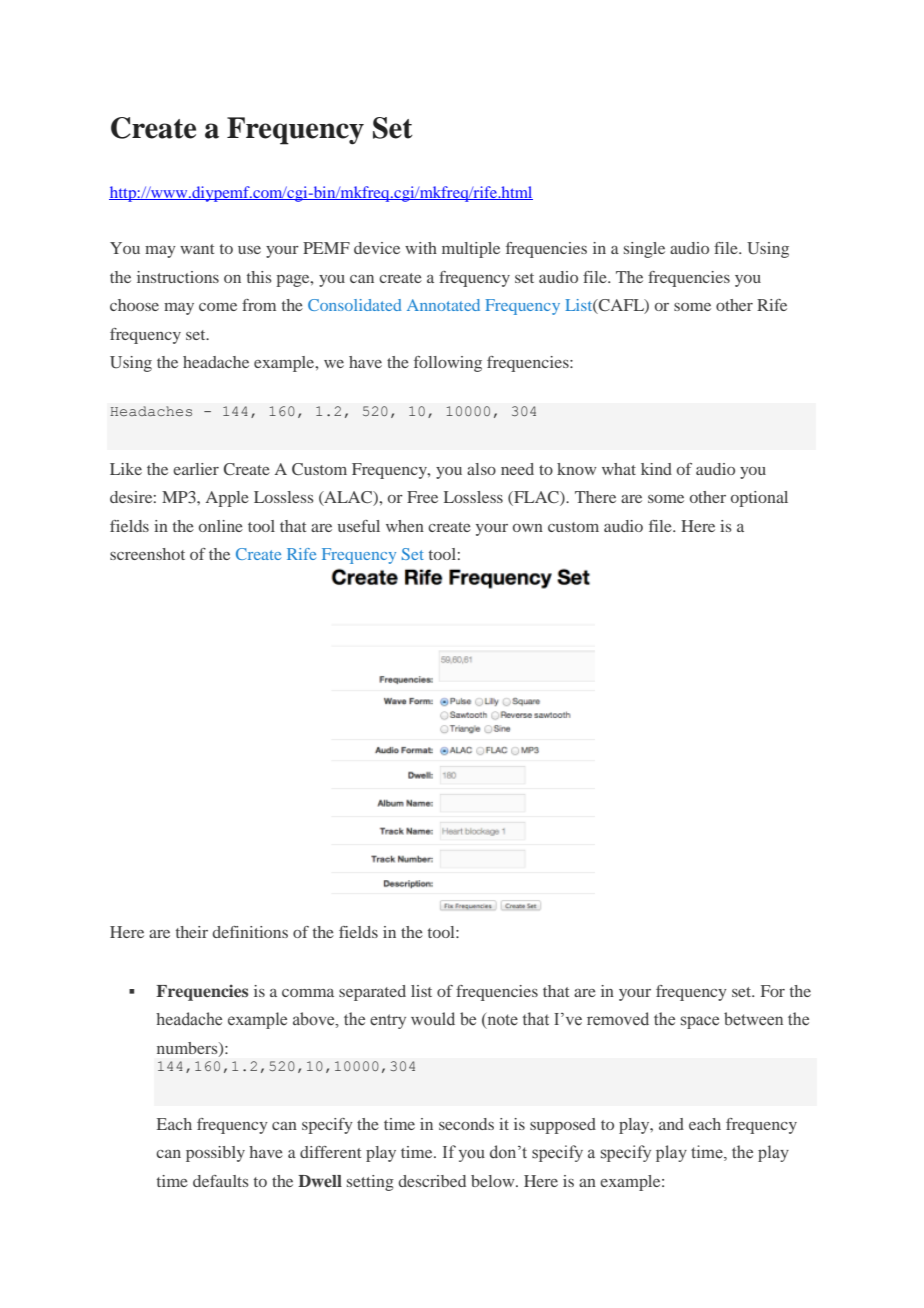 This page has height=1308, width=924. Describe the element at coordinates (759, 499) in the page. I see `optional` at that location.
